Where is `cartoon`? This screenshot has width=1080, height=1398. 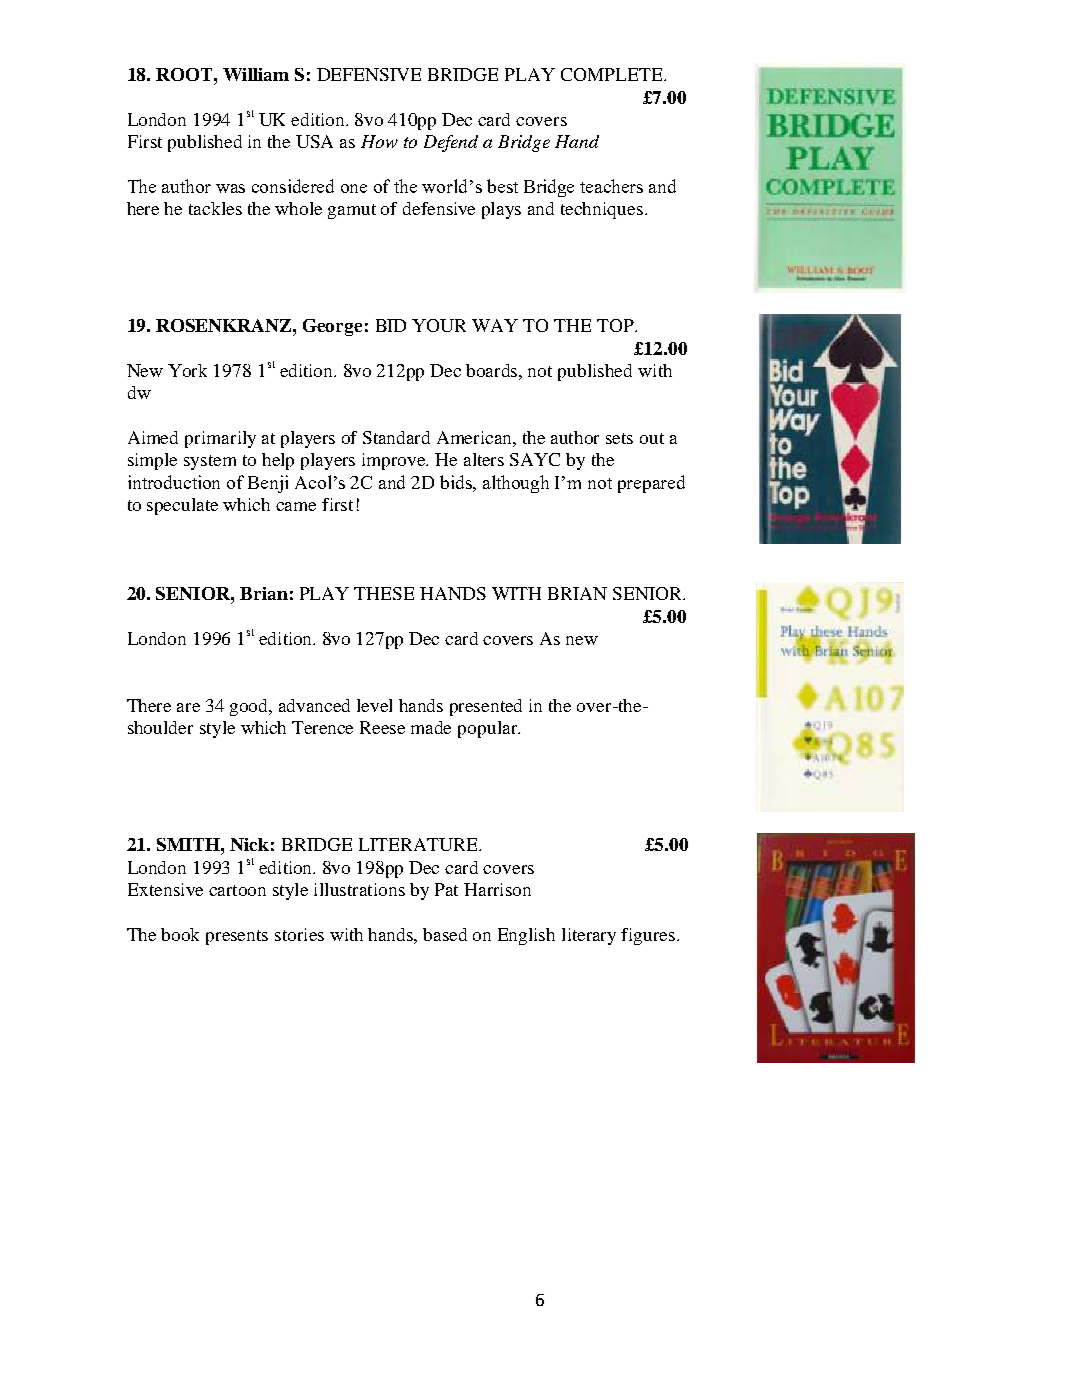 cartoon is located at coordinates (237, 890).
